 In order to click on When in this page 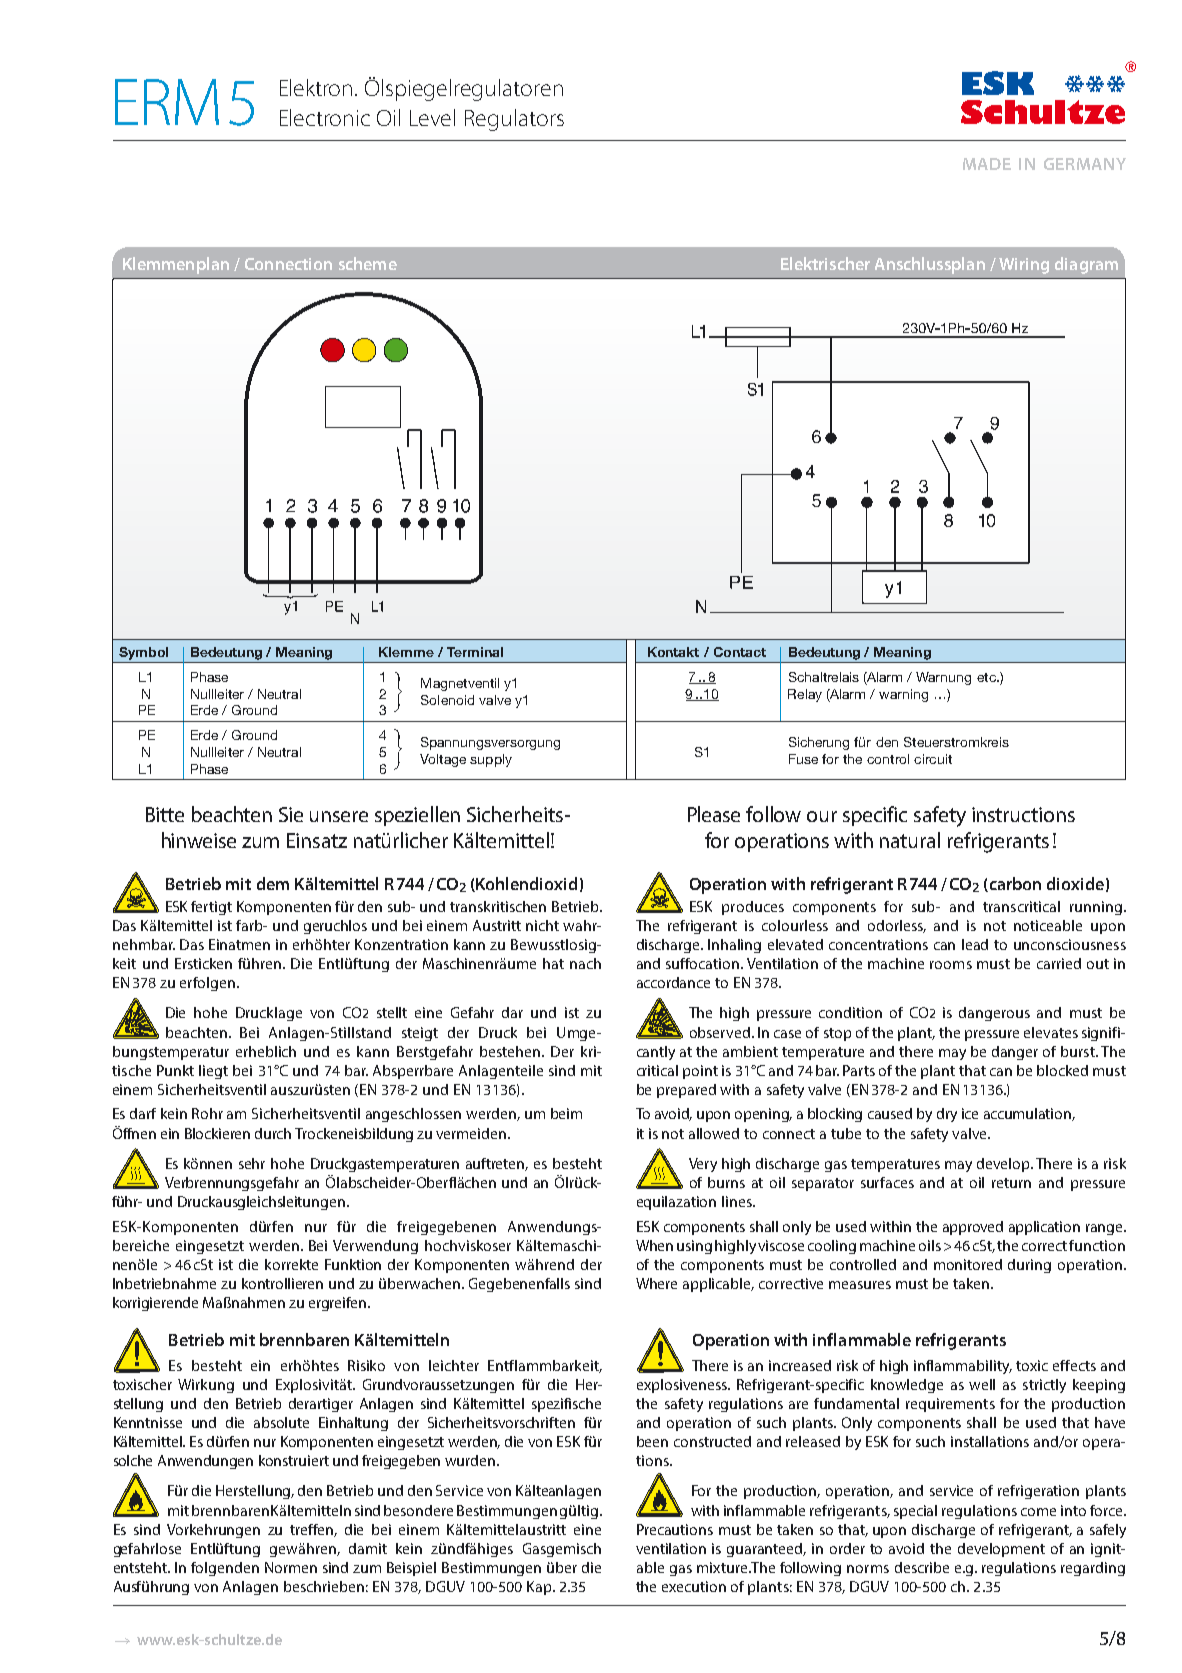, I will do `click(654, 1245)`.
